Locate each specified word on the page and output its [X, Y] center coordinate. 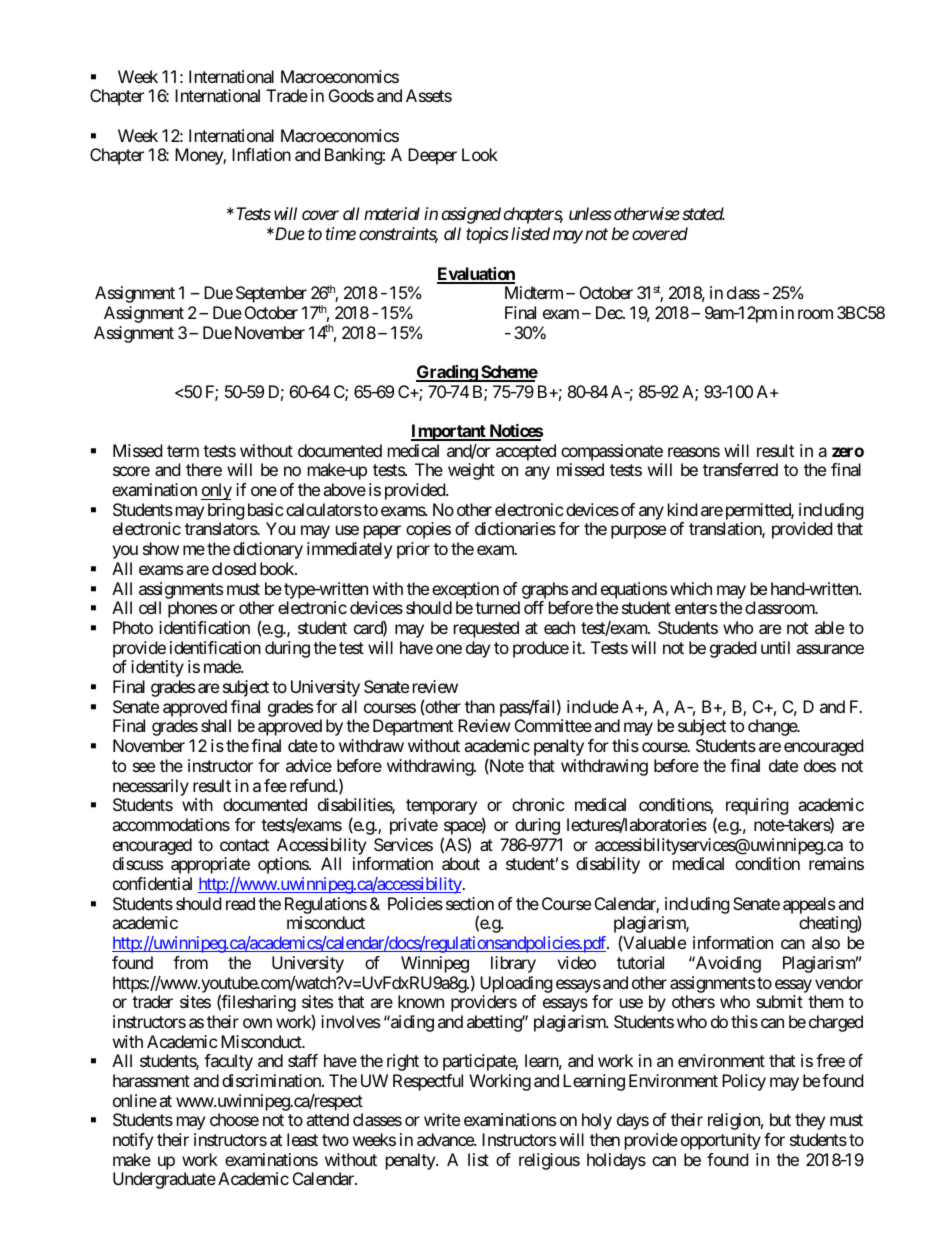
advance [446, 1139]
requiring [757, 806]
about [461, 863]
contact [244, 845]
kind [682, 509]
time [341, 233]
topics [487, 235]
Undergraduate [164, 1180]
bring [226, 513]
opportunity [721, 1141]
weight [471, 471]
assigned [471, 215]
